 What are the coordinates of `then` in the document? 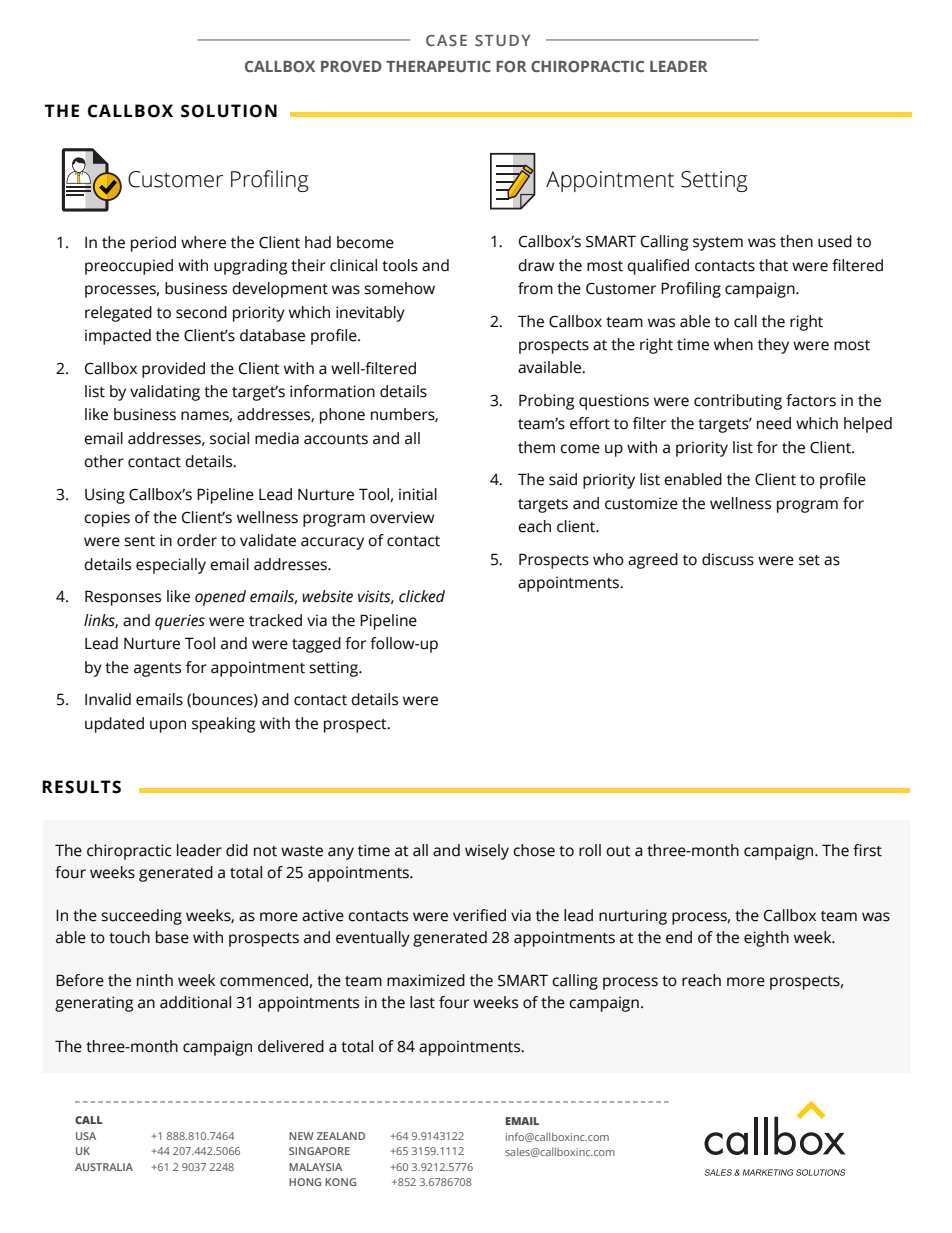 It's located at (796, 241).
